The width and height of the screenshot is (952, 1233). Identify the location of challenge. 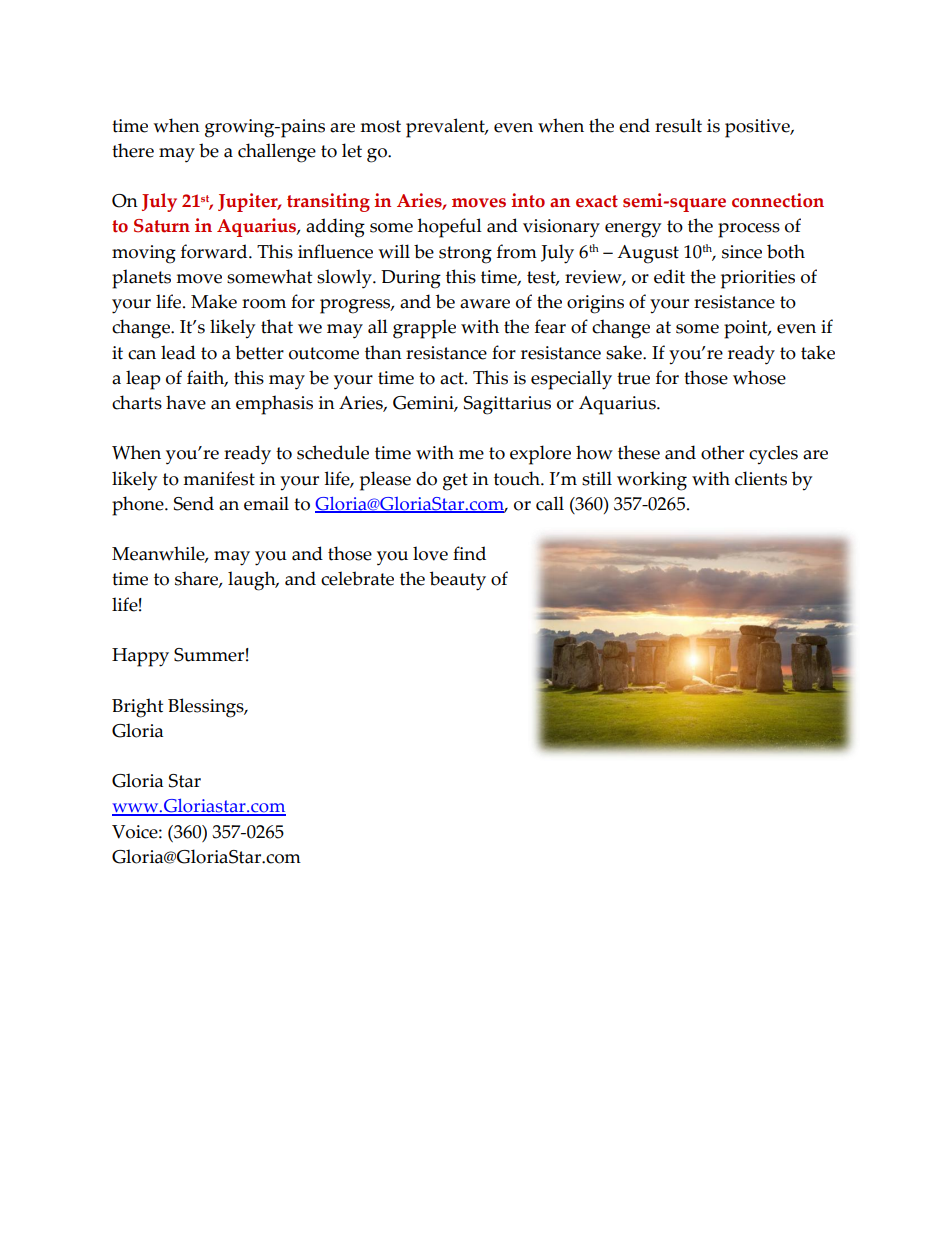
(277, 153).
